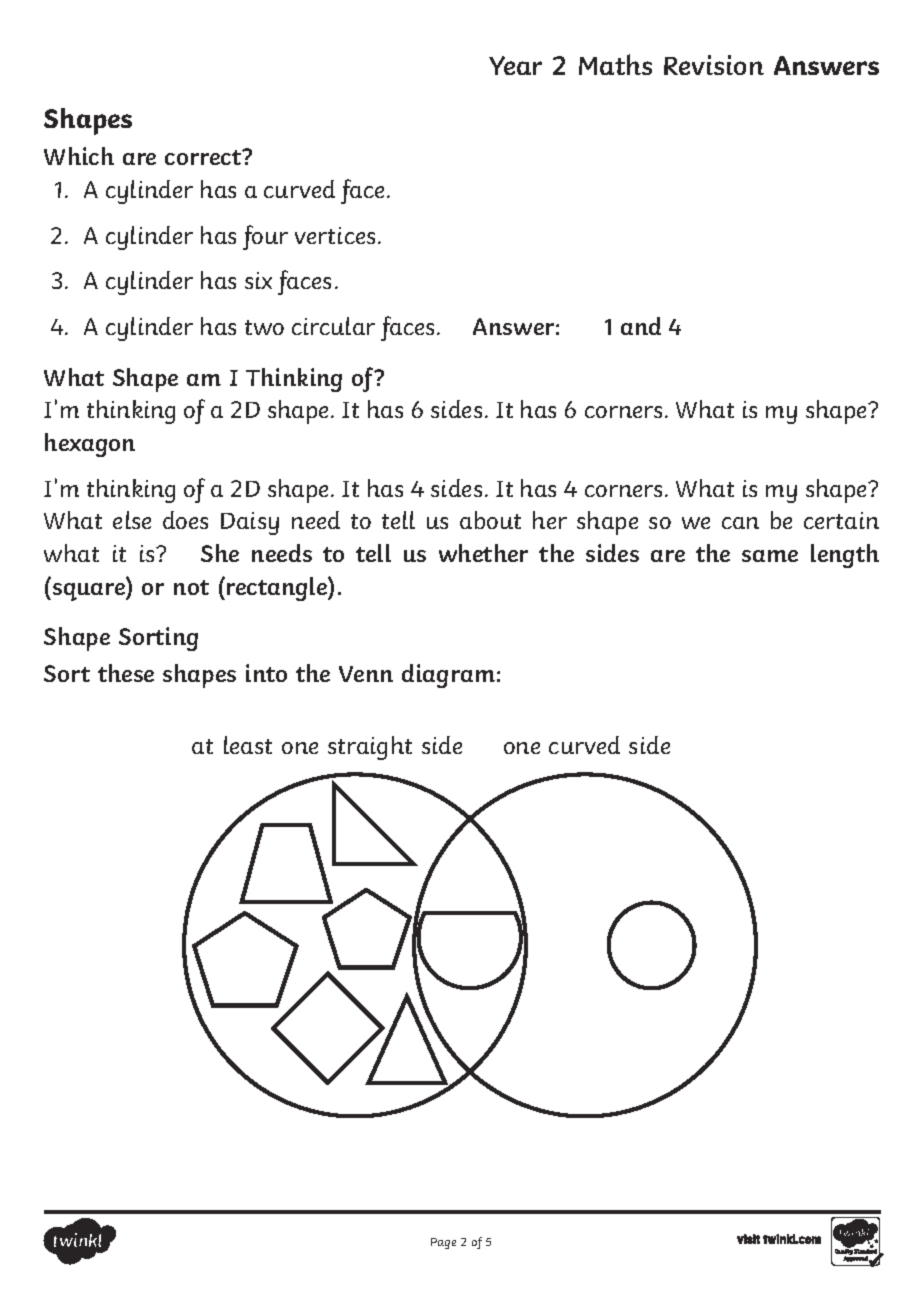 The height and width of the document is (1308, 924). Describe the element at coordinates (770, 556) in the document. I see `same` at that location.
